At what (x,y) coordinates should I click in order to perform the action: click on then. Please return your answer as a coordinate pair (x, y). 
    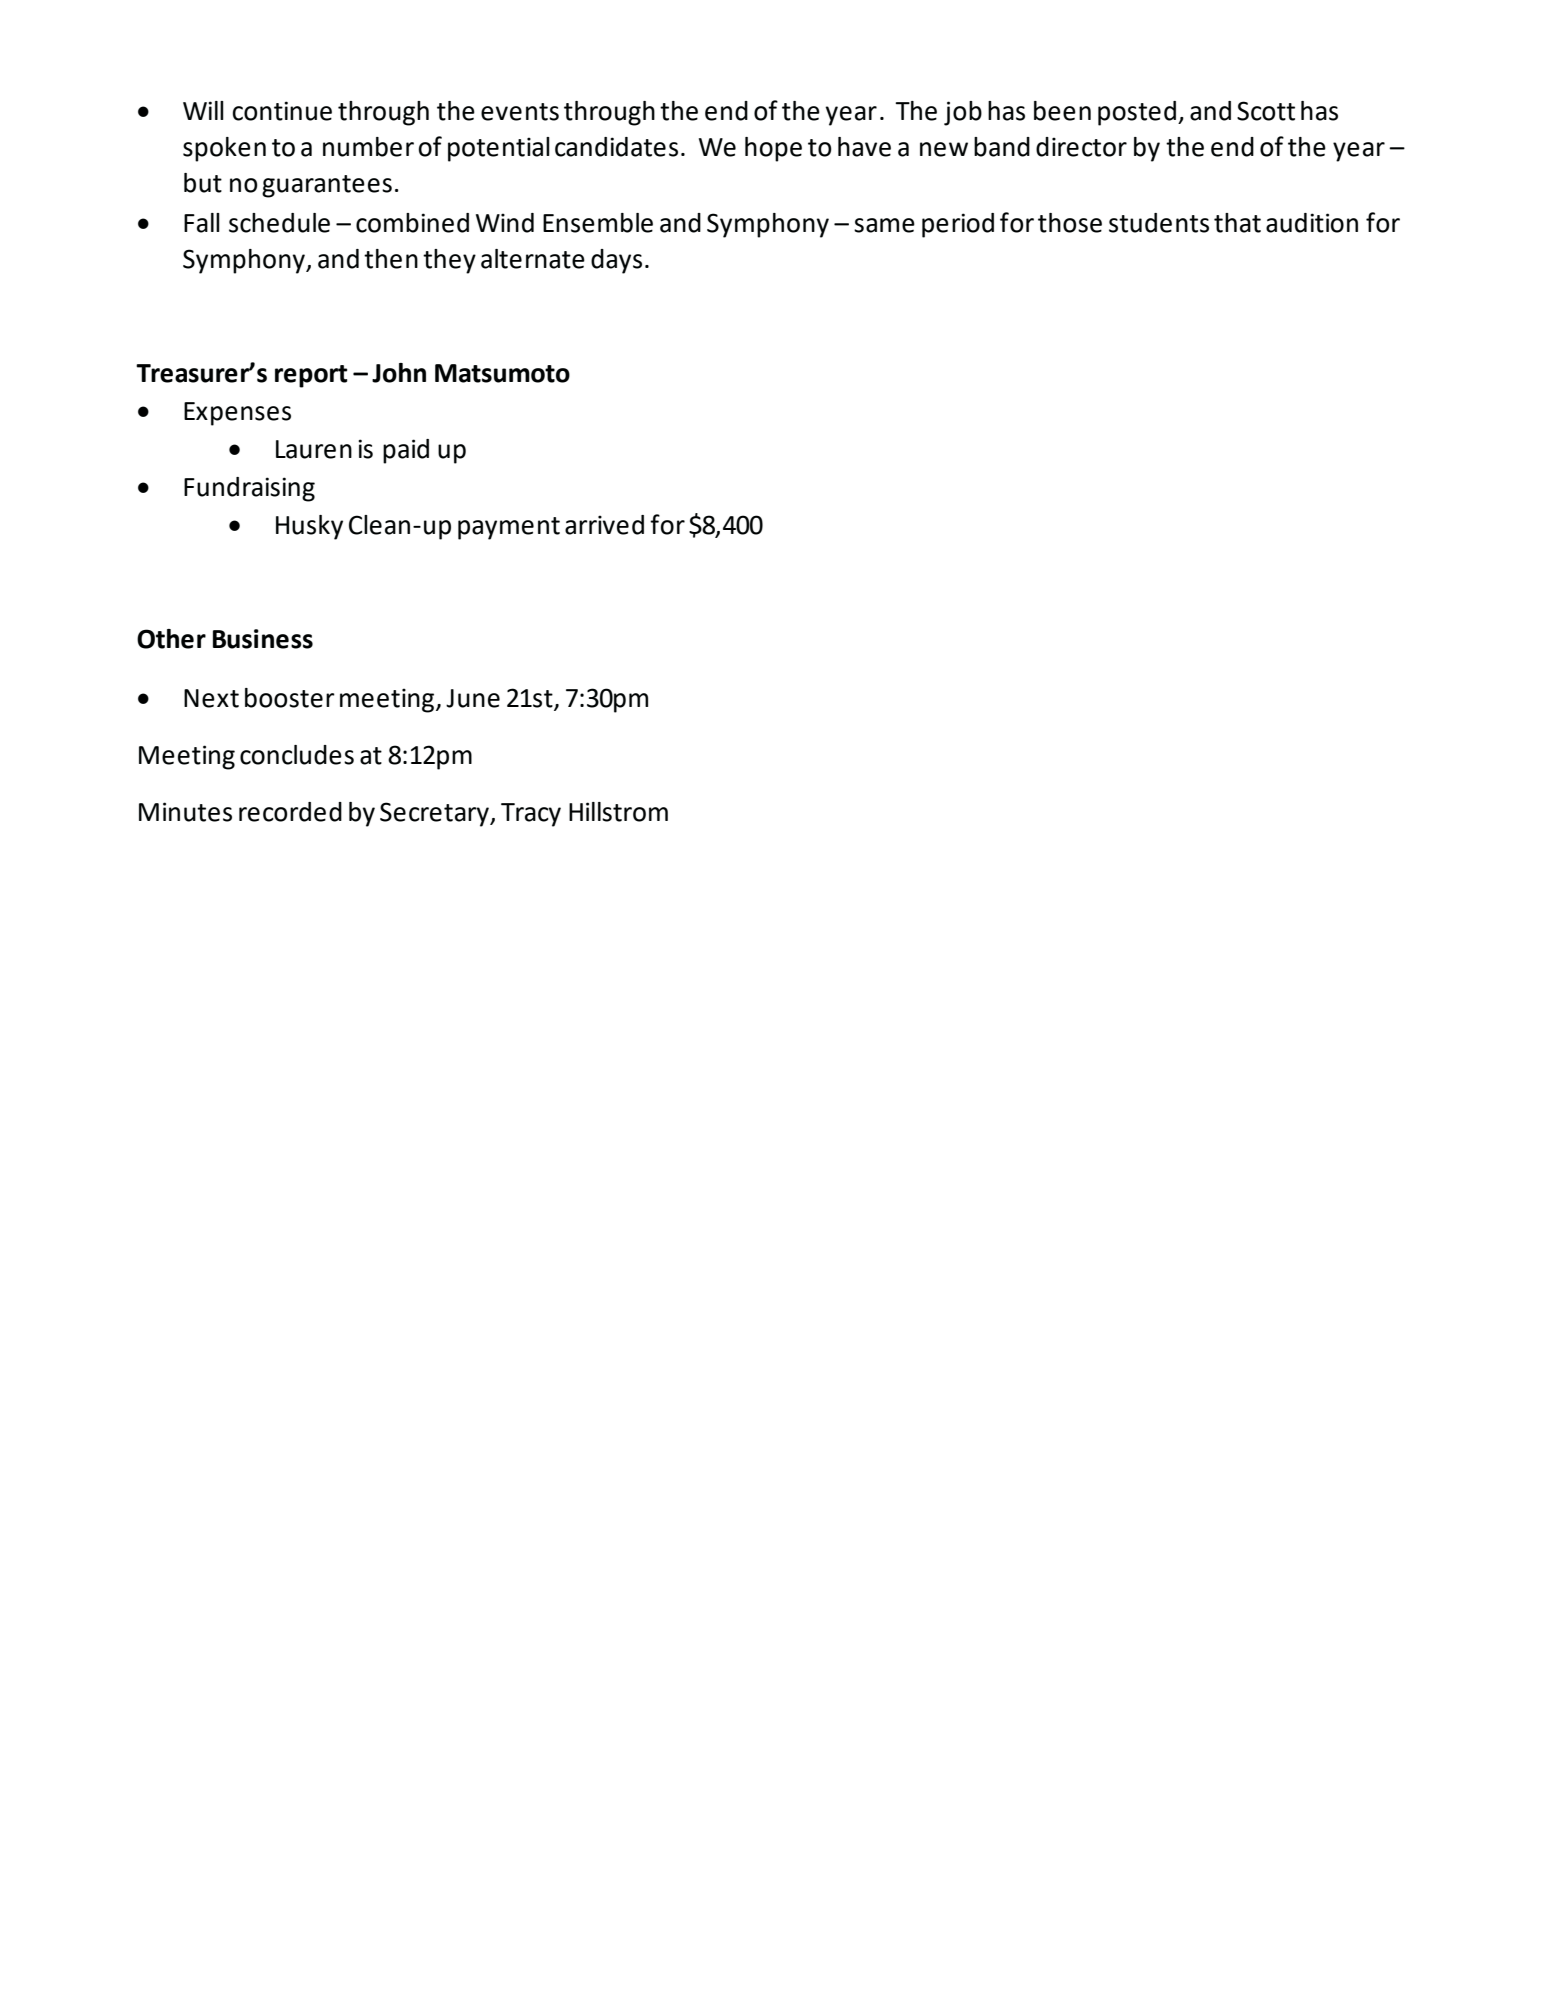
    Looking at the image, I should click on (391, 259).
